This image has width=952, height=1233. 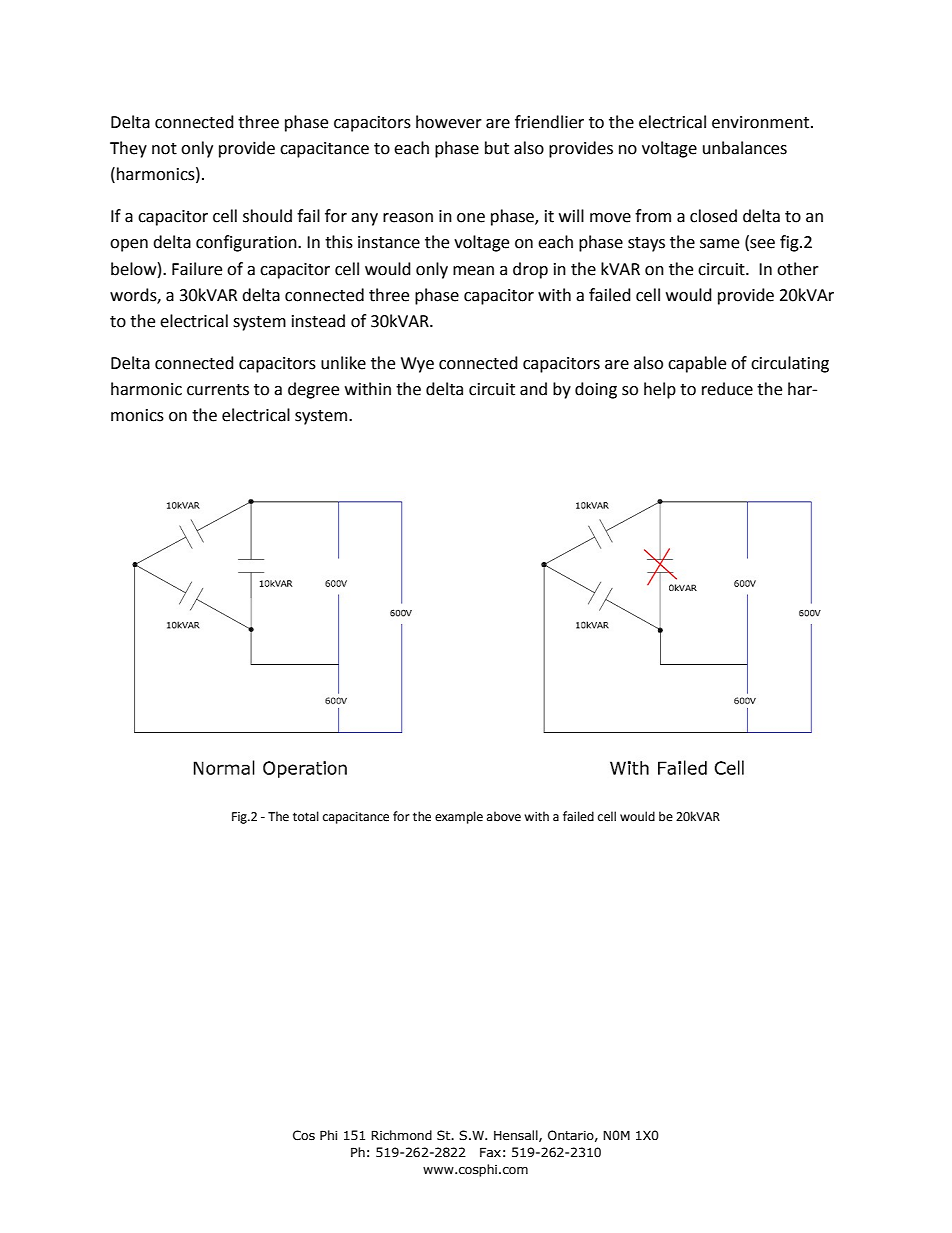 I want to click on not, so click(x=164, y=149).
